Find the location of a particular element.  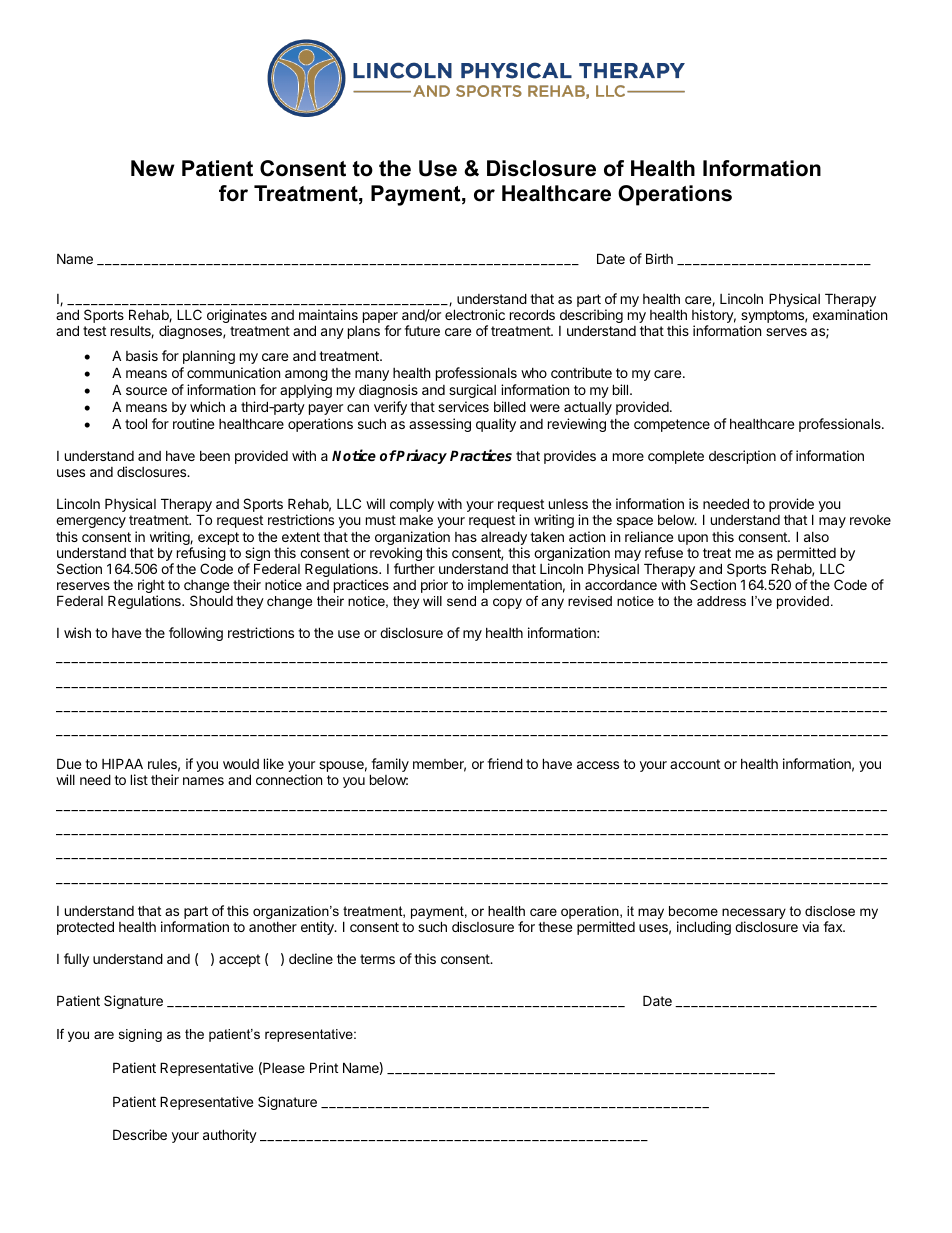

following is located at coordinates (196, 634).
